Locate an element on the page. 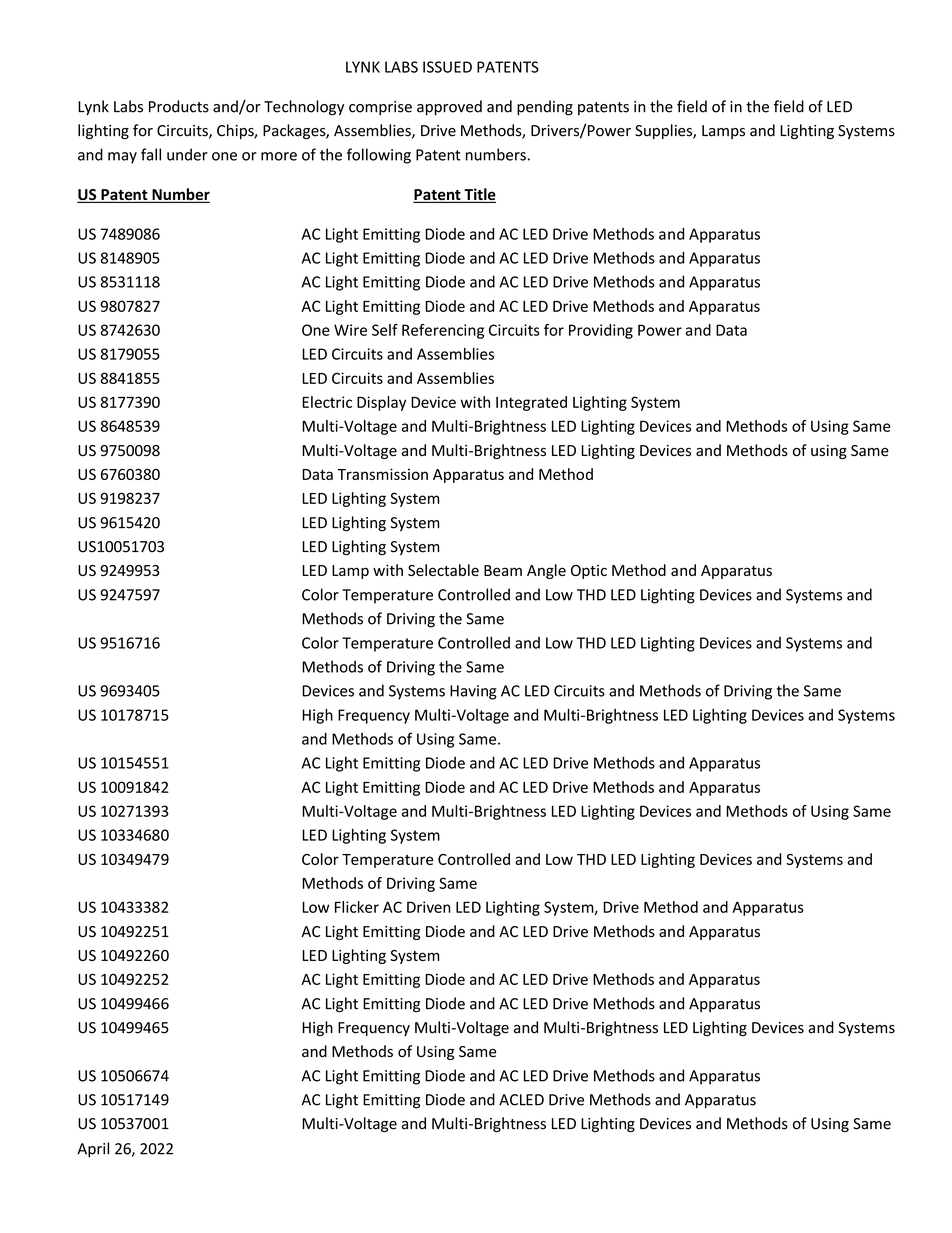  Having is located at coordinates (473, 692).
